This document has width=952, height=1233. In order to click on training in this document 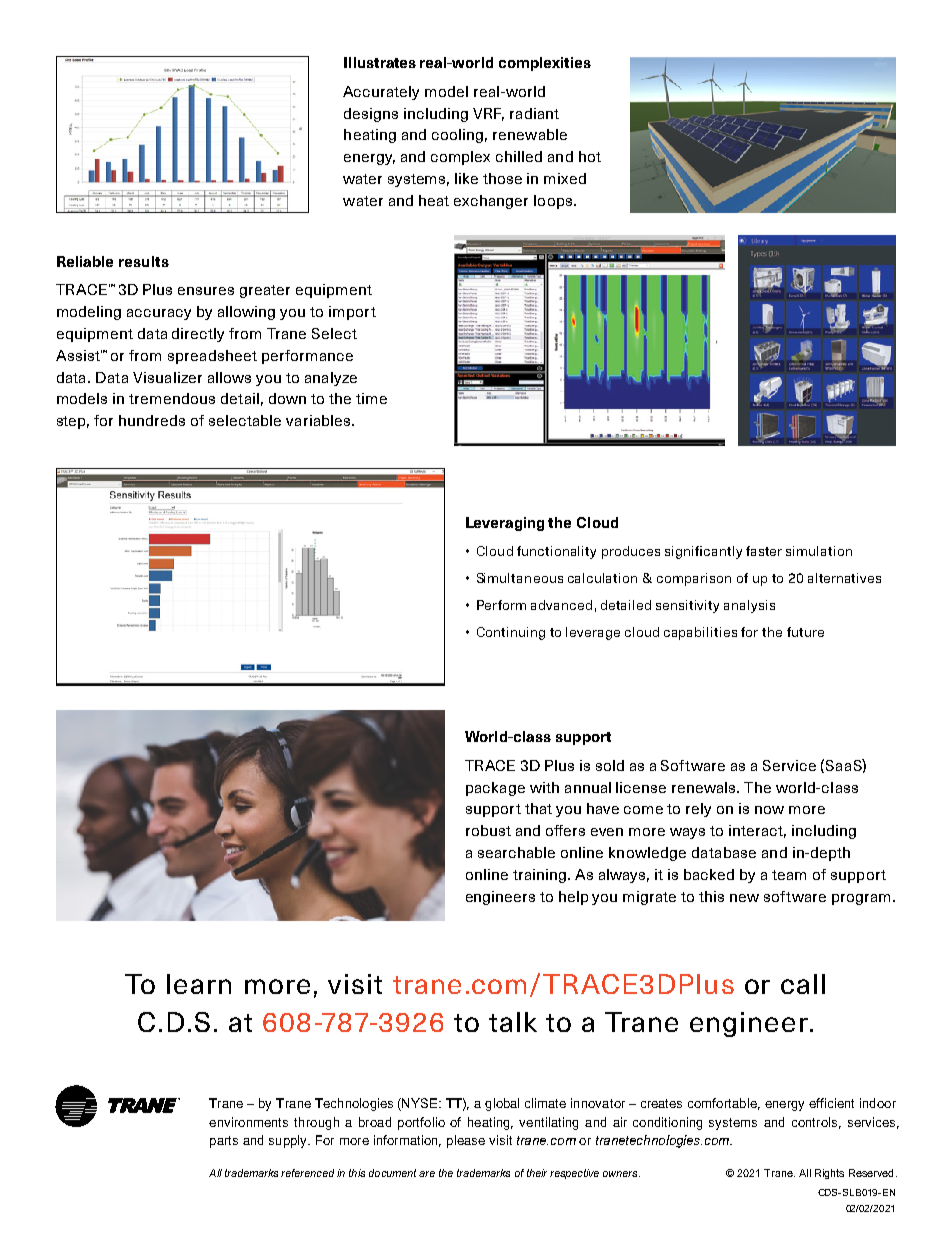, I will do `click(541, 876)`.
